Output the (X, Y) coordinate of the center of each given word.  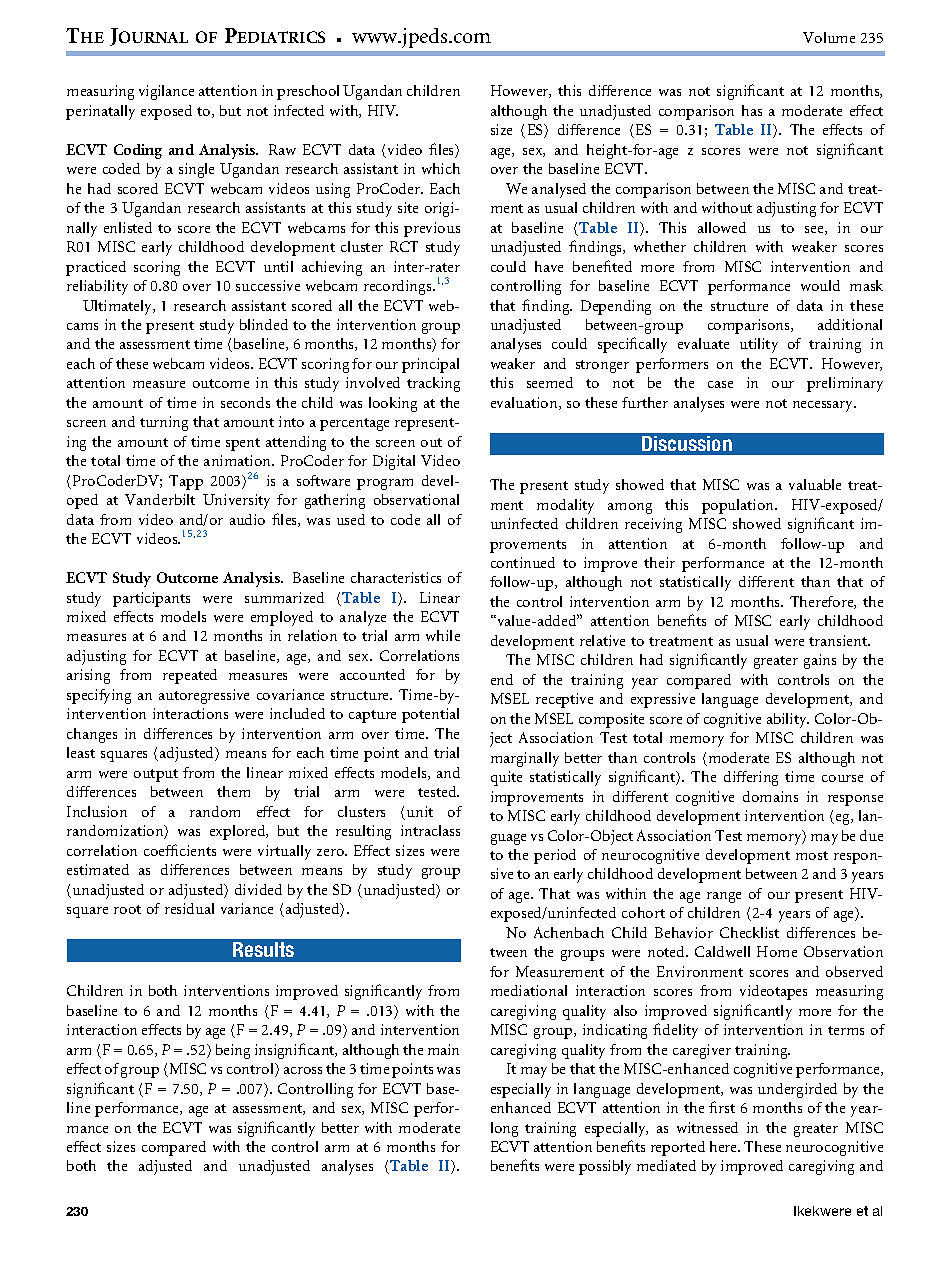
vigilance (166, 92)
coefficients (180, 850)
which (441, 168)
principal (430, 365)
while (443, 635)
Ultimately (119, 307)
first (722, 1107)
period (555, 856)
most (812, 855)
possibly (605, 1167)
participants (151, 599)
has (752, 110)
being (233, 1051)
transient (839, 640)
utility (759, 345)
